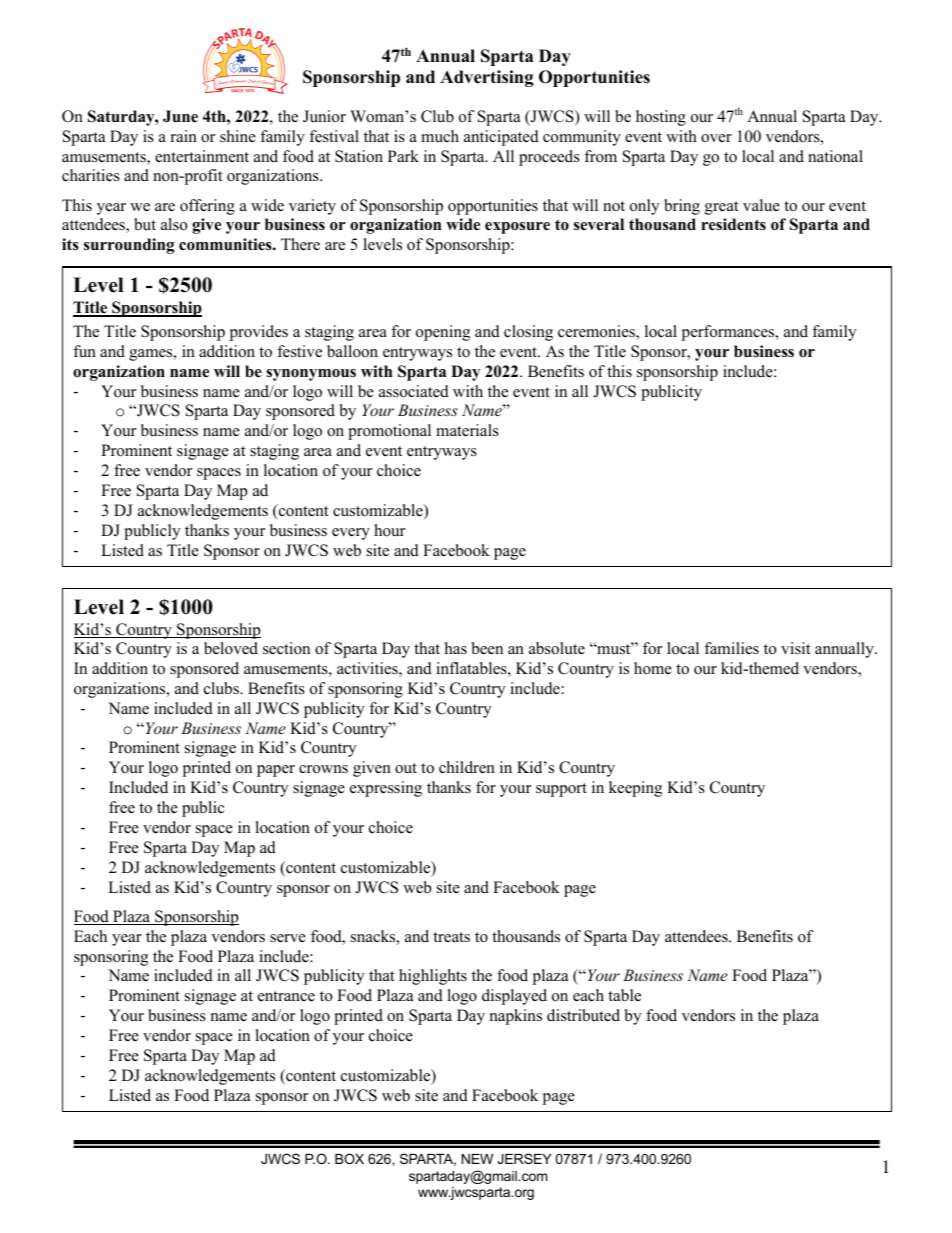 Image resolution: width=952 pixels, height=1233 pixels. Describe the element at coordinates (467, 430) in the page. I see `materials` at that location.
